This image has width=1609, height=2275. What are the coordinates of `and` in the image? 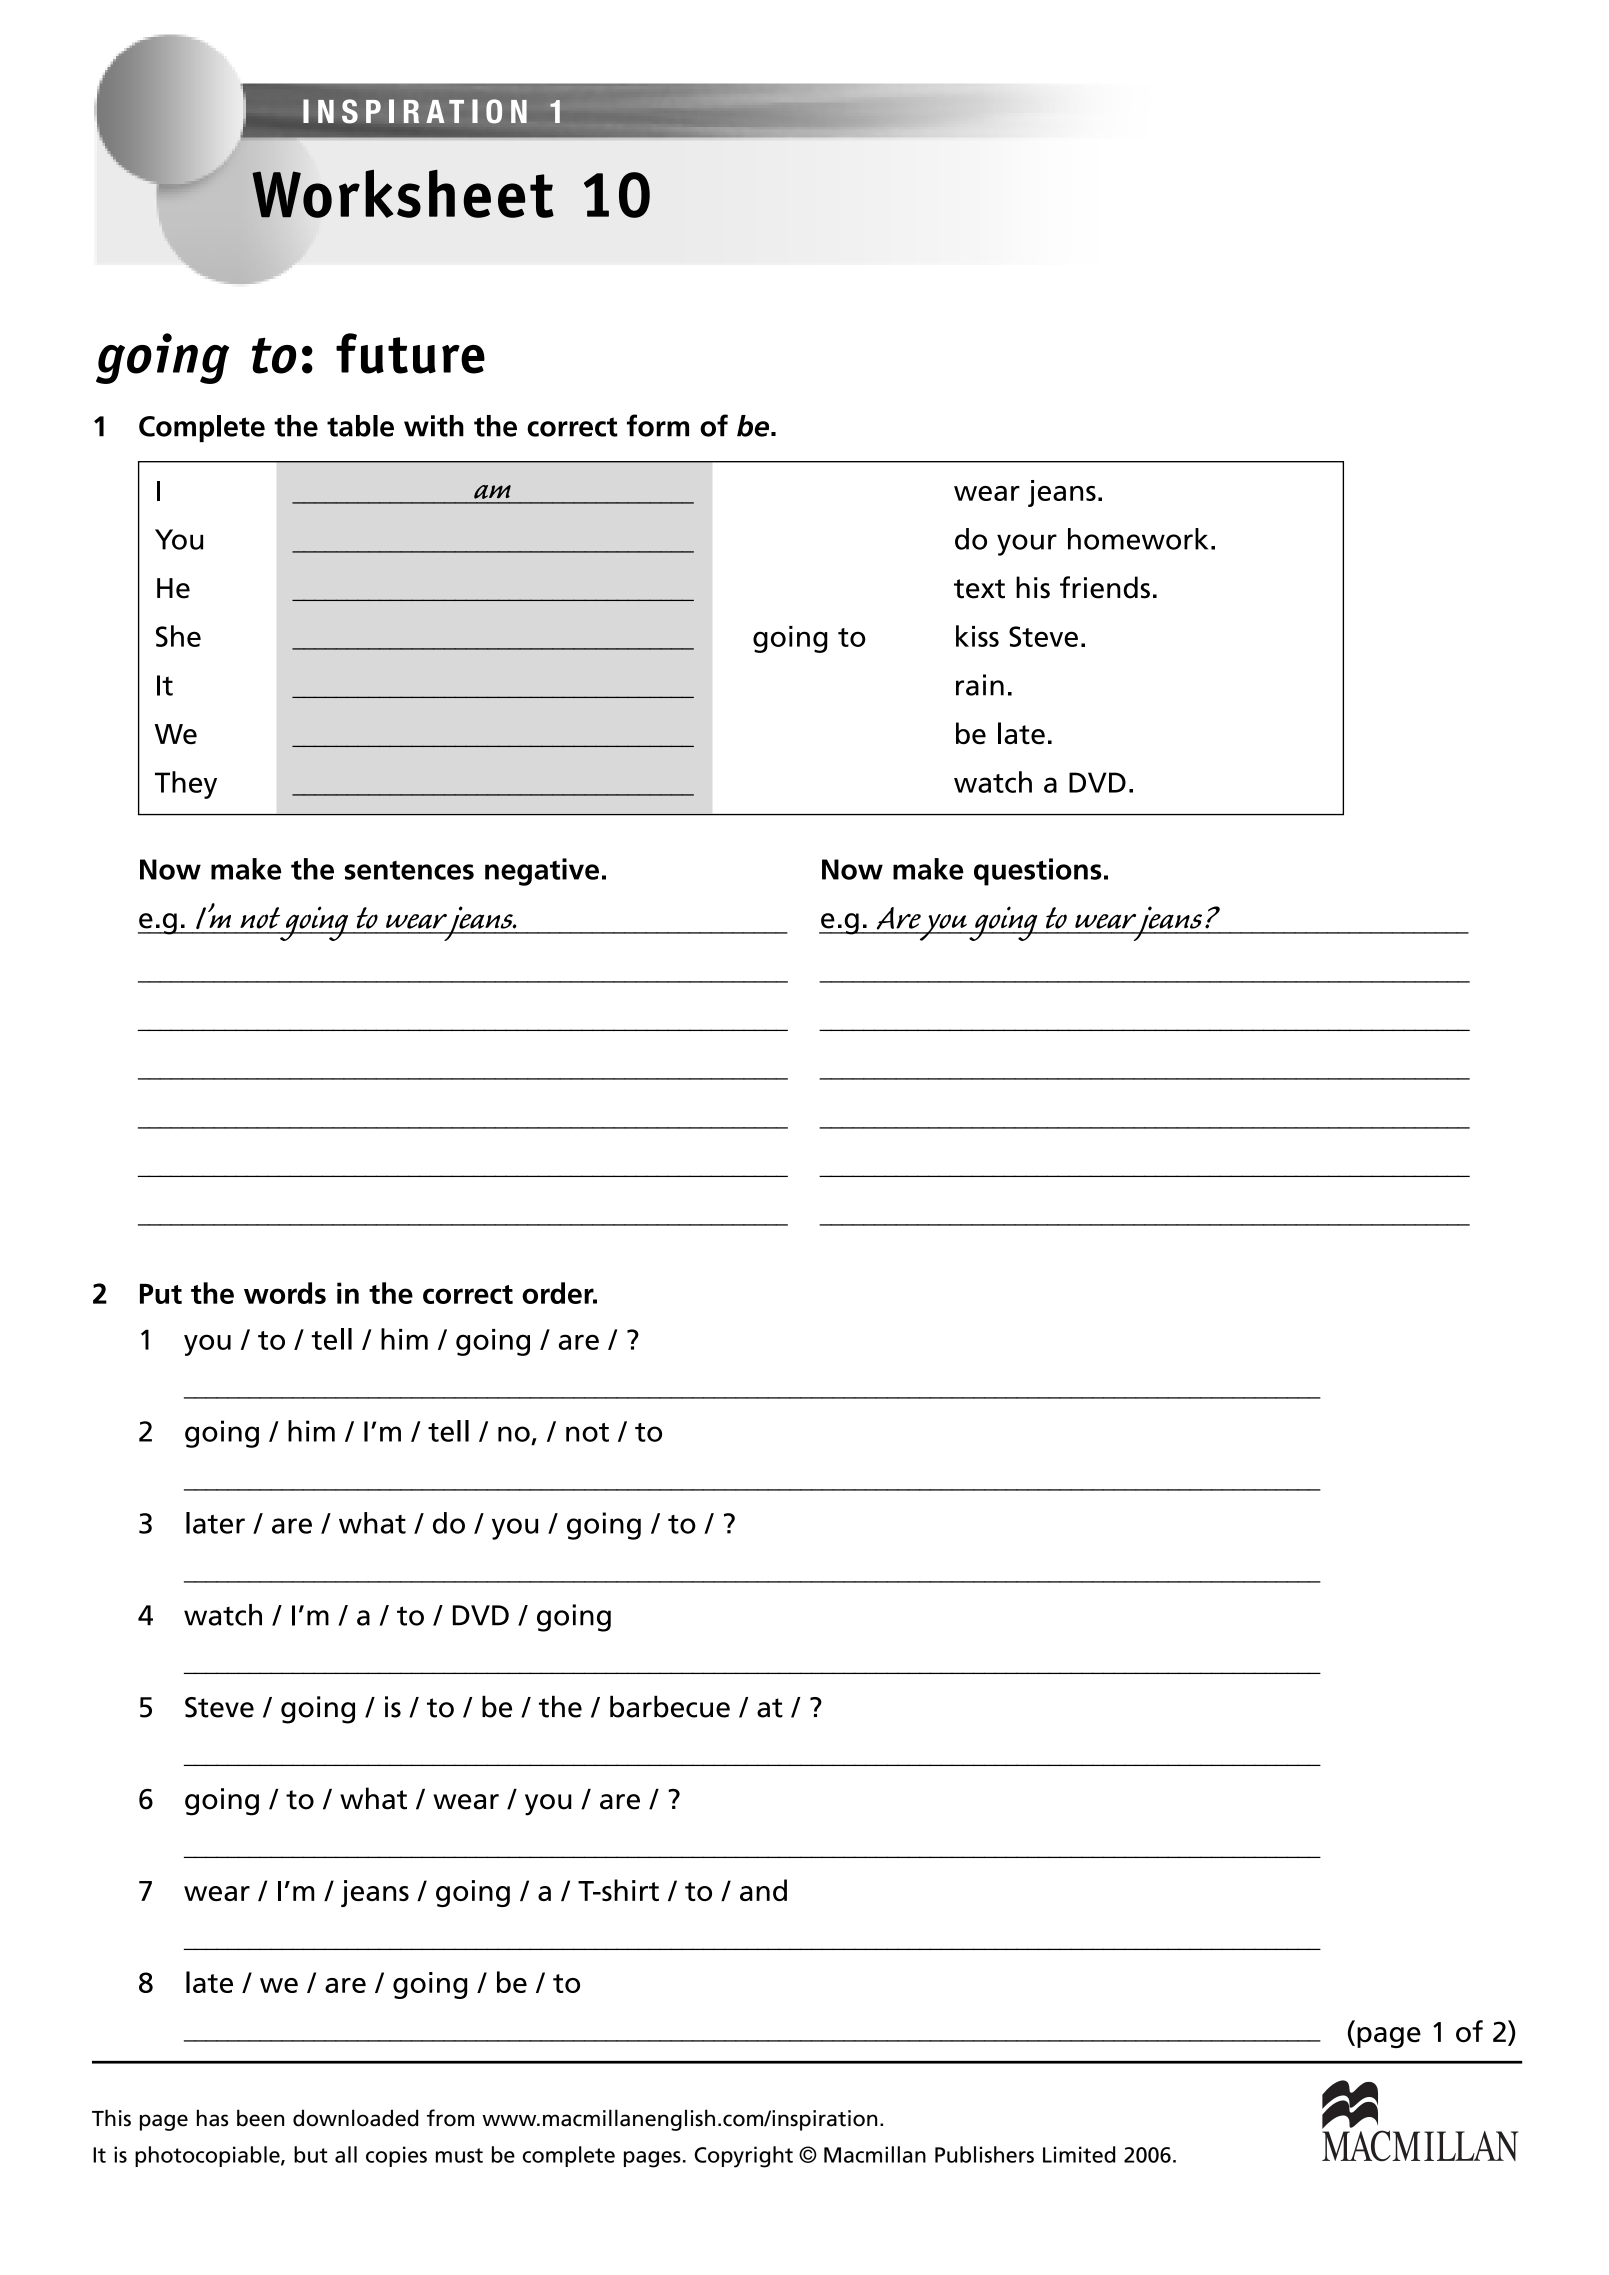 It's located at (763, 1890).
